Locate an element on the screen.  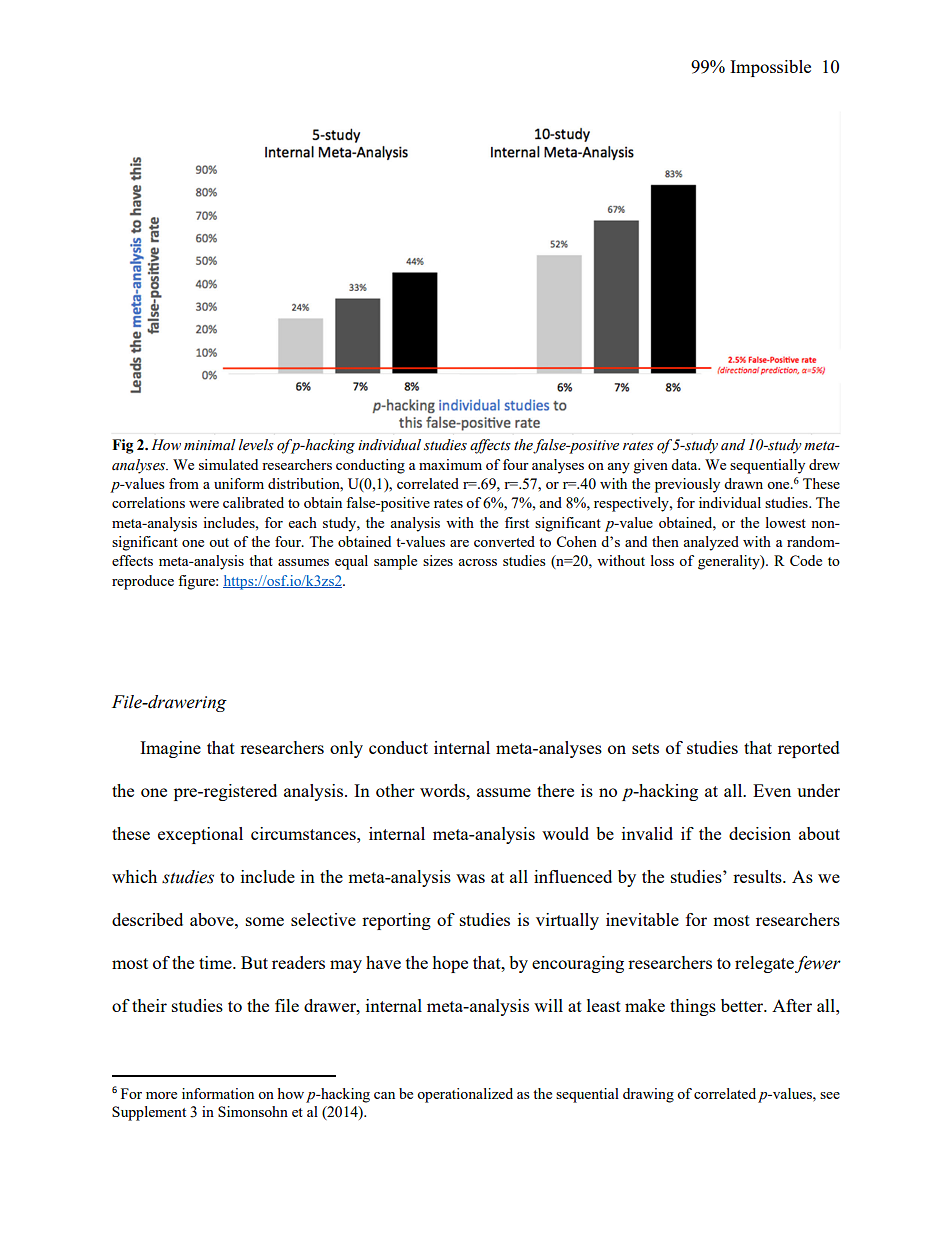
drawn is located at coordinates (743, 483).
